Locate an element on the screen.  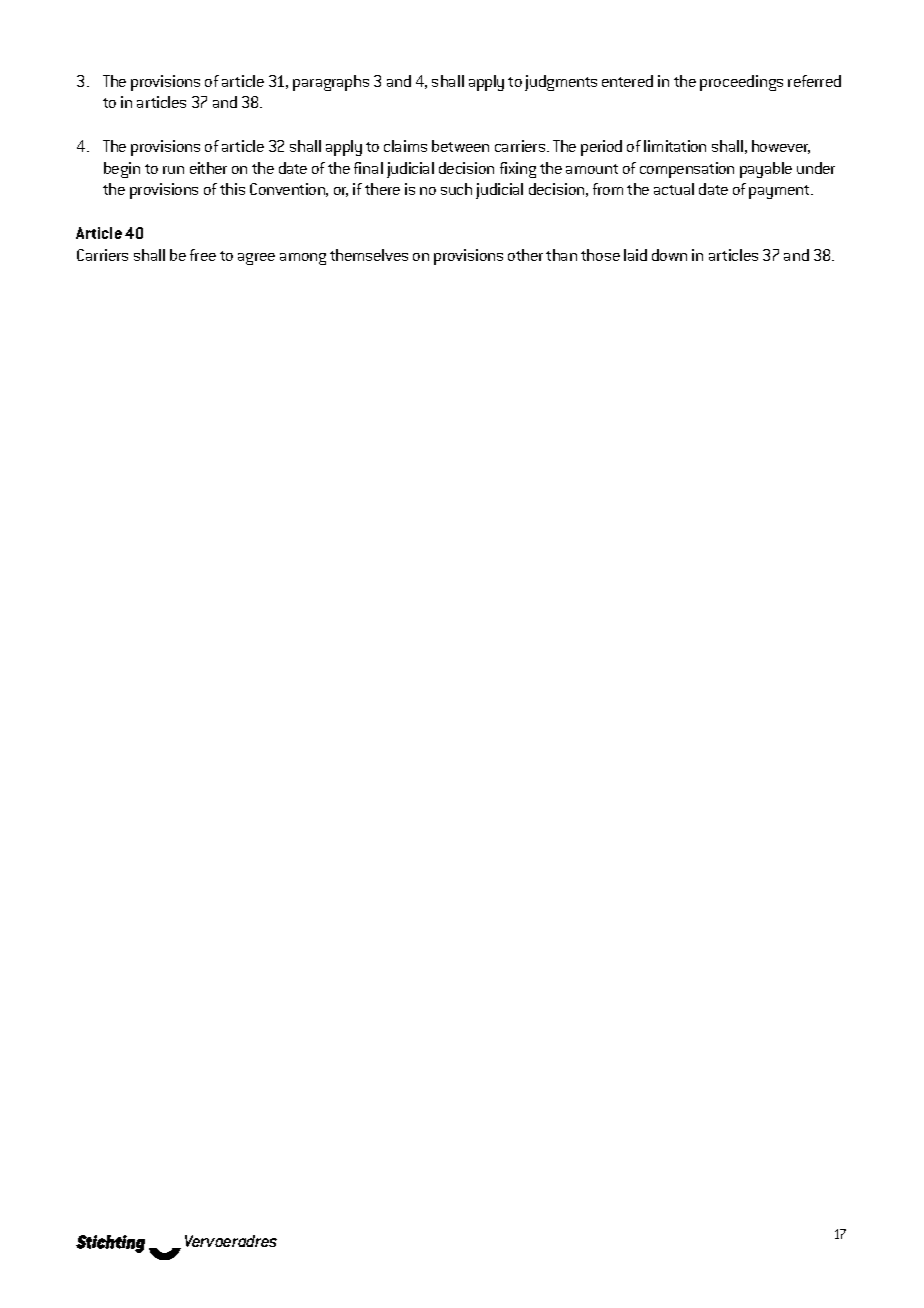
either is located at coordinates (208, 168).
